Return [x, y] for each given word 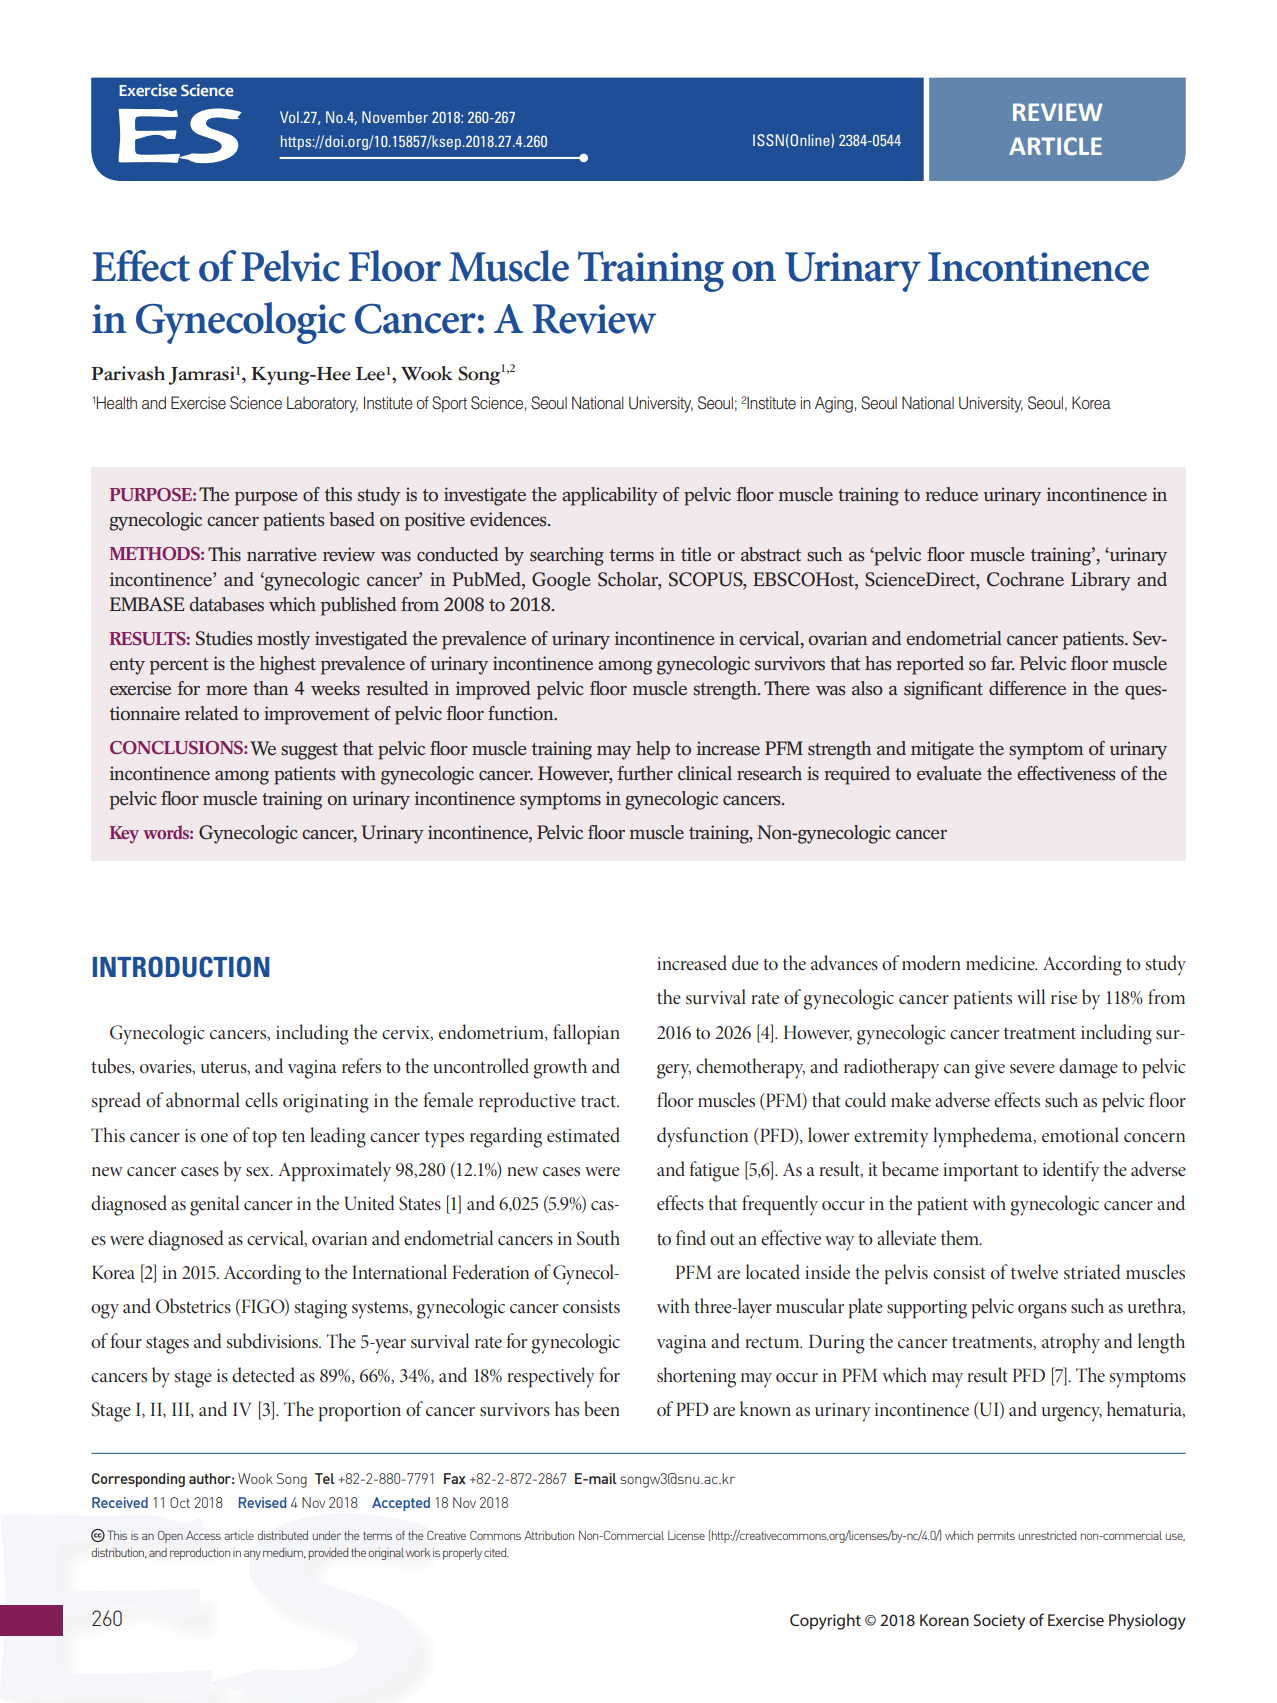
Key [124, 834]
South [598, 1238]
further [645, 773]
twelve [1034, 1272]
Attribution [549, 1535]
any [252, 1555]
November [395, 117]
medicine [1001, 962]
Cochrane [1025, 579]
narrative [282, 554]
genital [214, 1205]
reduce [951, 494]
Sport [449, 404]
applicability [610, 496]
